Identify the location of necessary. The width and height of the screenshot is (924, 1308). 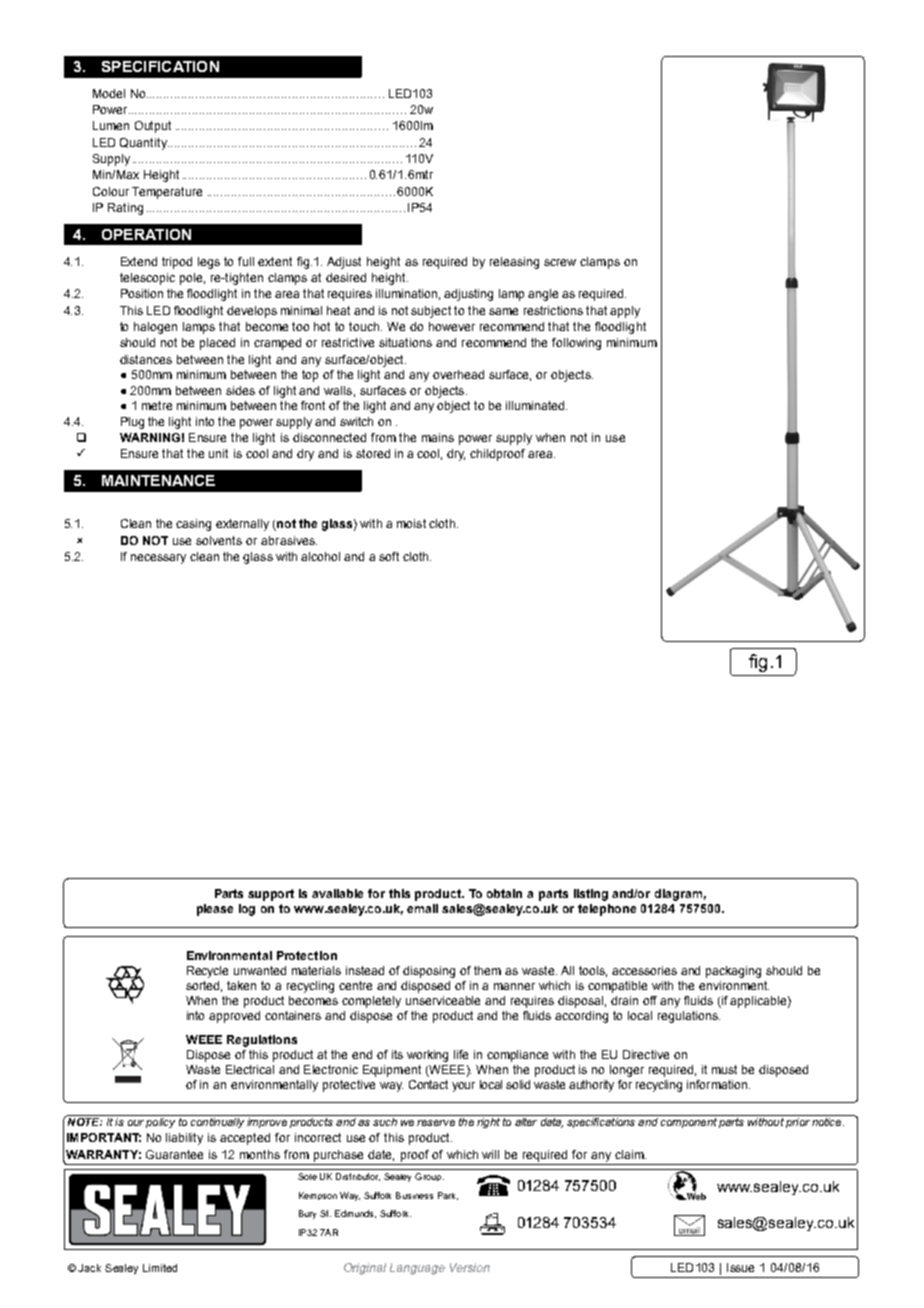
(158, 559).
